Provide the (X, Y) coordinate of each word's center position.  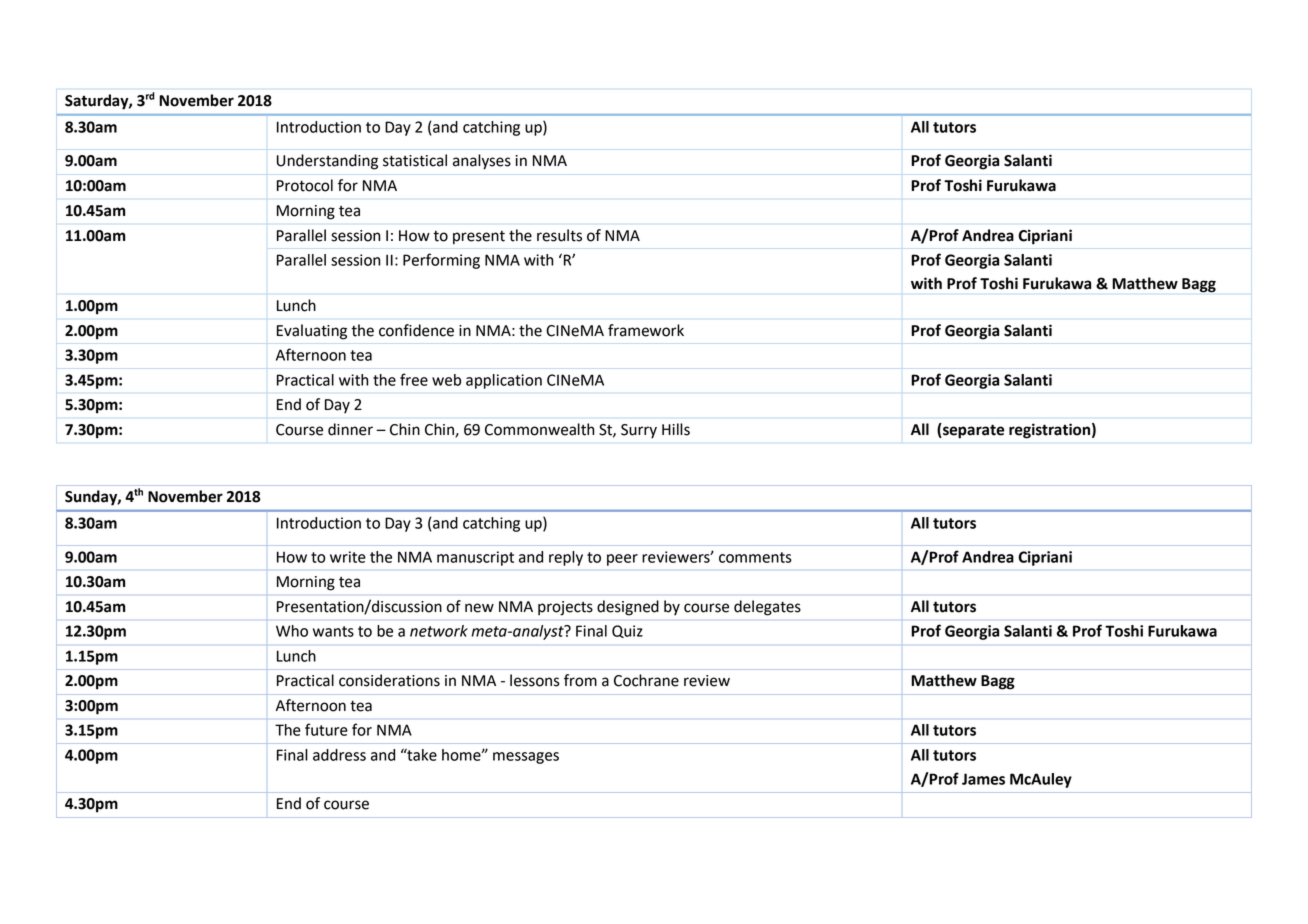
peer (622, 560)
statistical (415, 160)
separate (972, 431)
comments (755, 557)
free (414, 379)
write (348, 557)
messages (526, 758)
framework (646, 330)
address (339, 755)
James (983, 779)
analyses (482, 162)
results (559, 235)
